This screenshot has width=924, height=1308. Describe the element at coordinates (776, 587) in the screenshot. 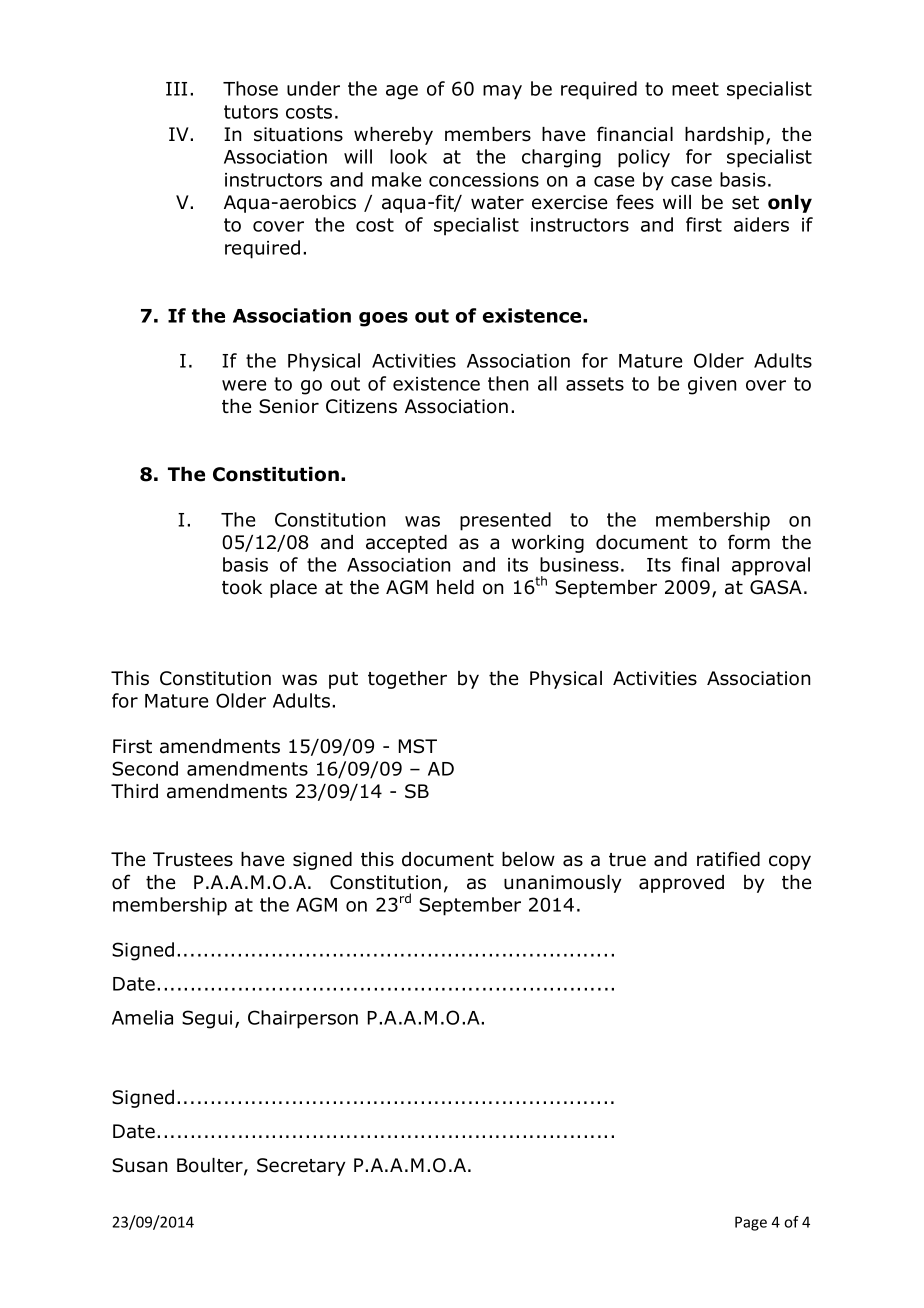

I see `GASA` at that location.
